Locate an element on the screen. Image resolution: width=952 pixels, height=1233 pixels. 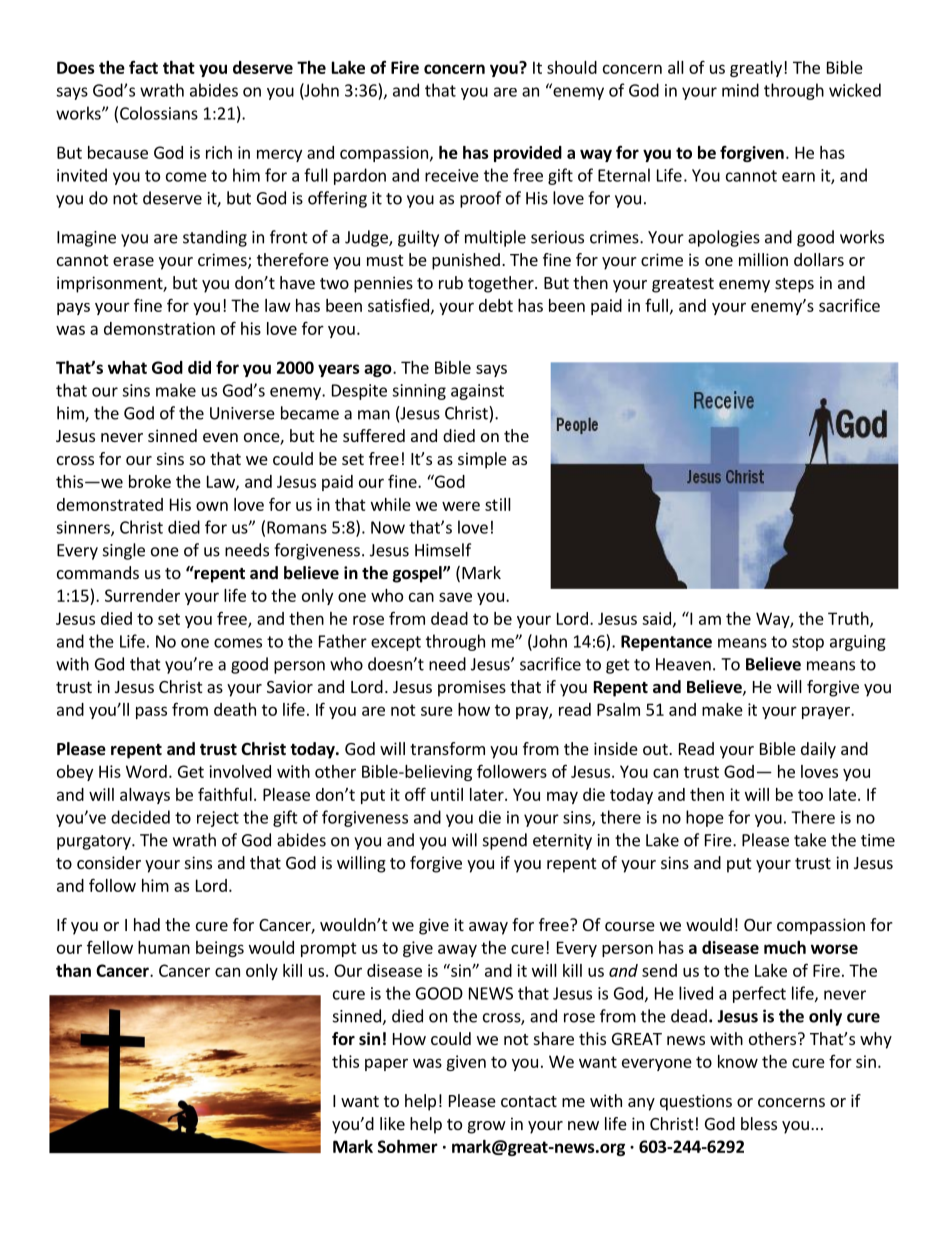
steps is located at coordinates (794, 285).
